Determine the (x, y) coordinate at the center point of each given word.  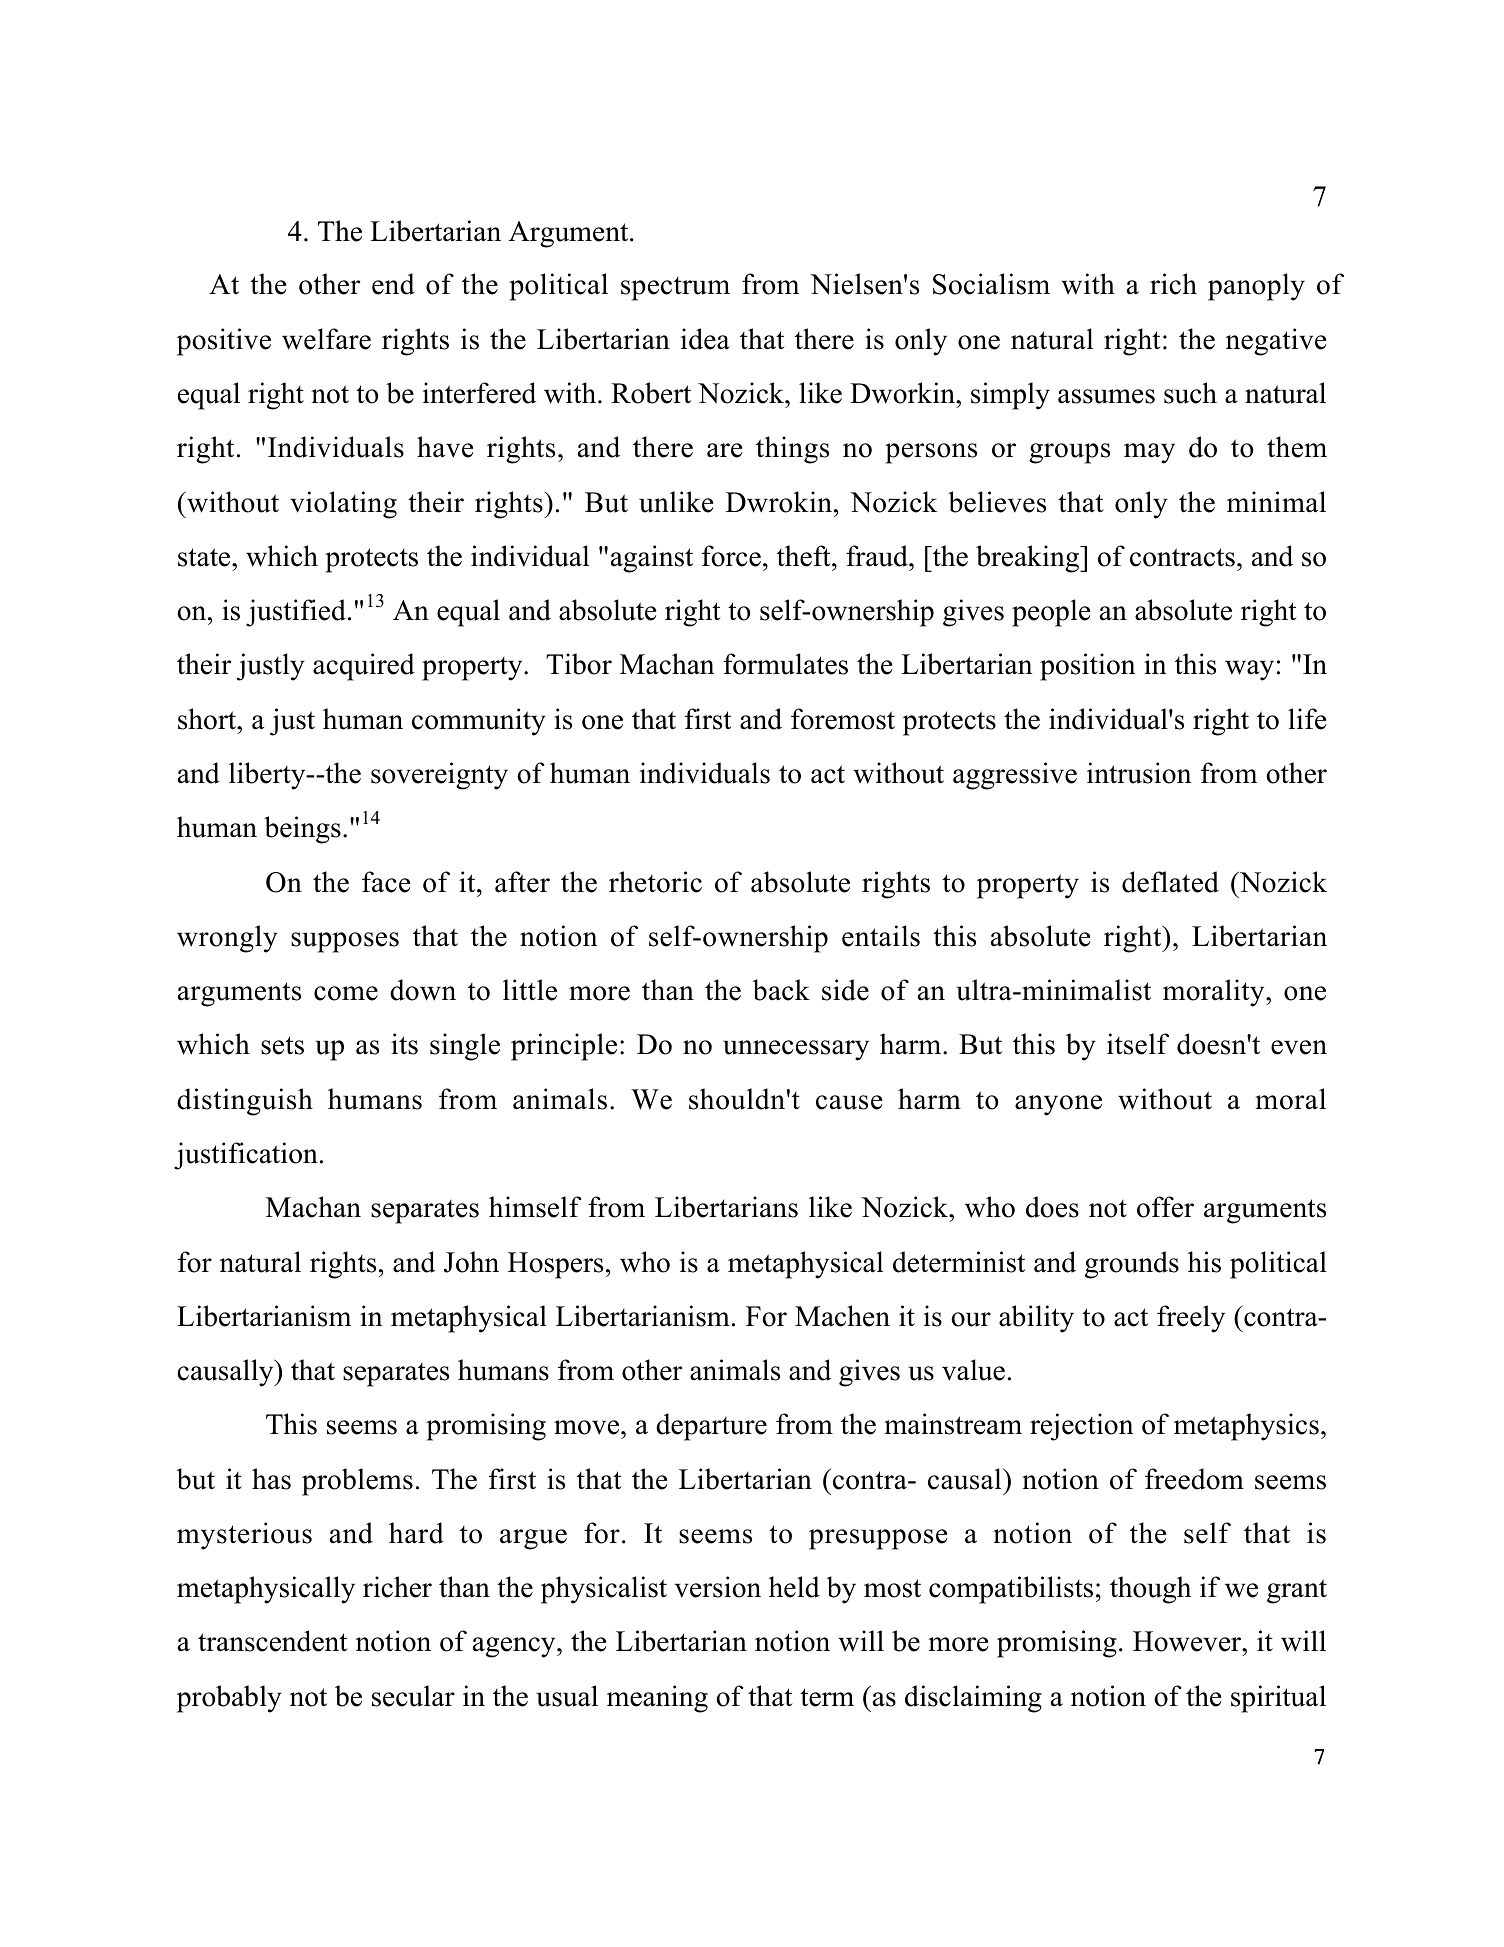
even (1299, 1047)
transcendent (273, 1641)
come (346, 993)
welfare (326, 339)
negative (1276, 342)
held (794, 1587)
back (781, 990)
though (1150, 1590)
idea (705, 339)
